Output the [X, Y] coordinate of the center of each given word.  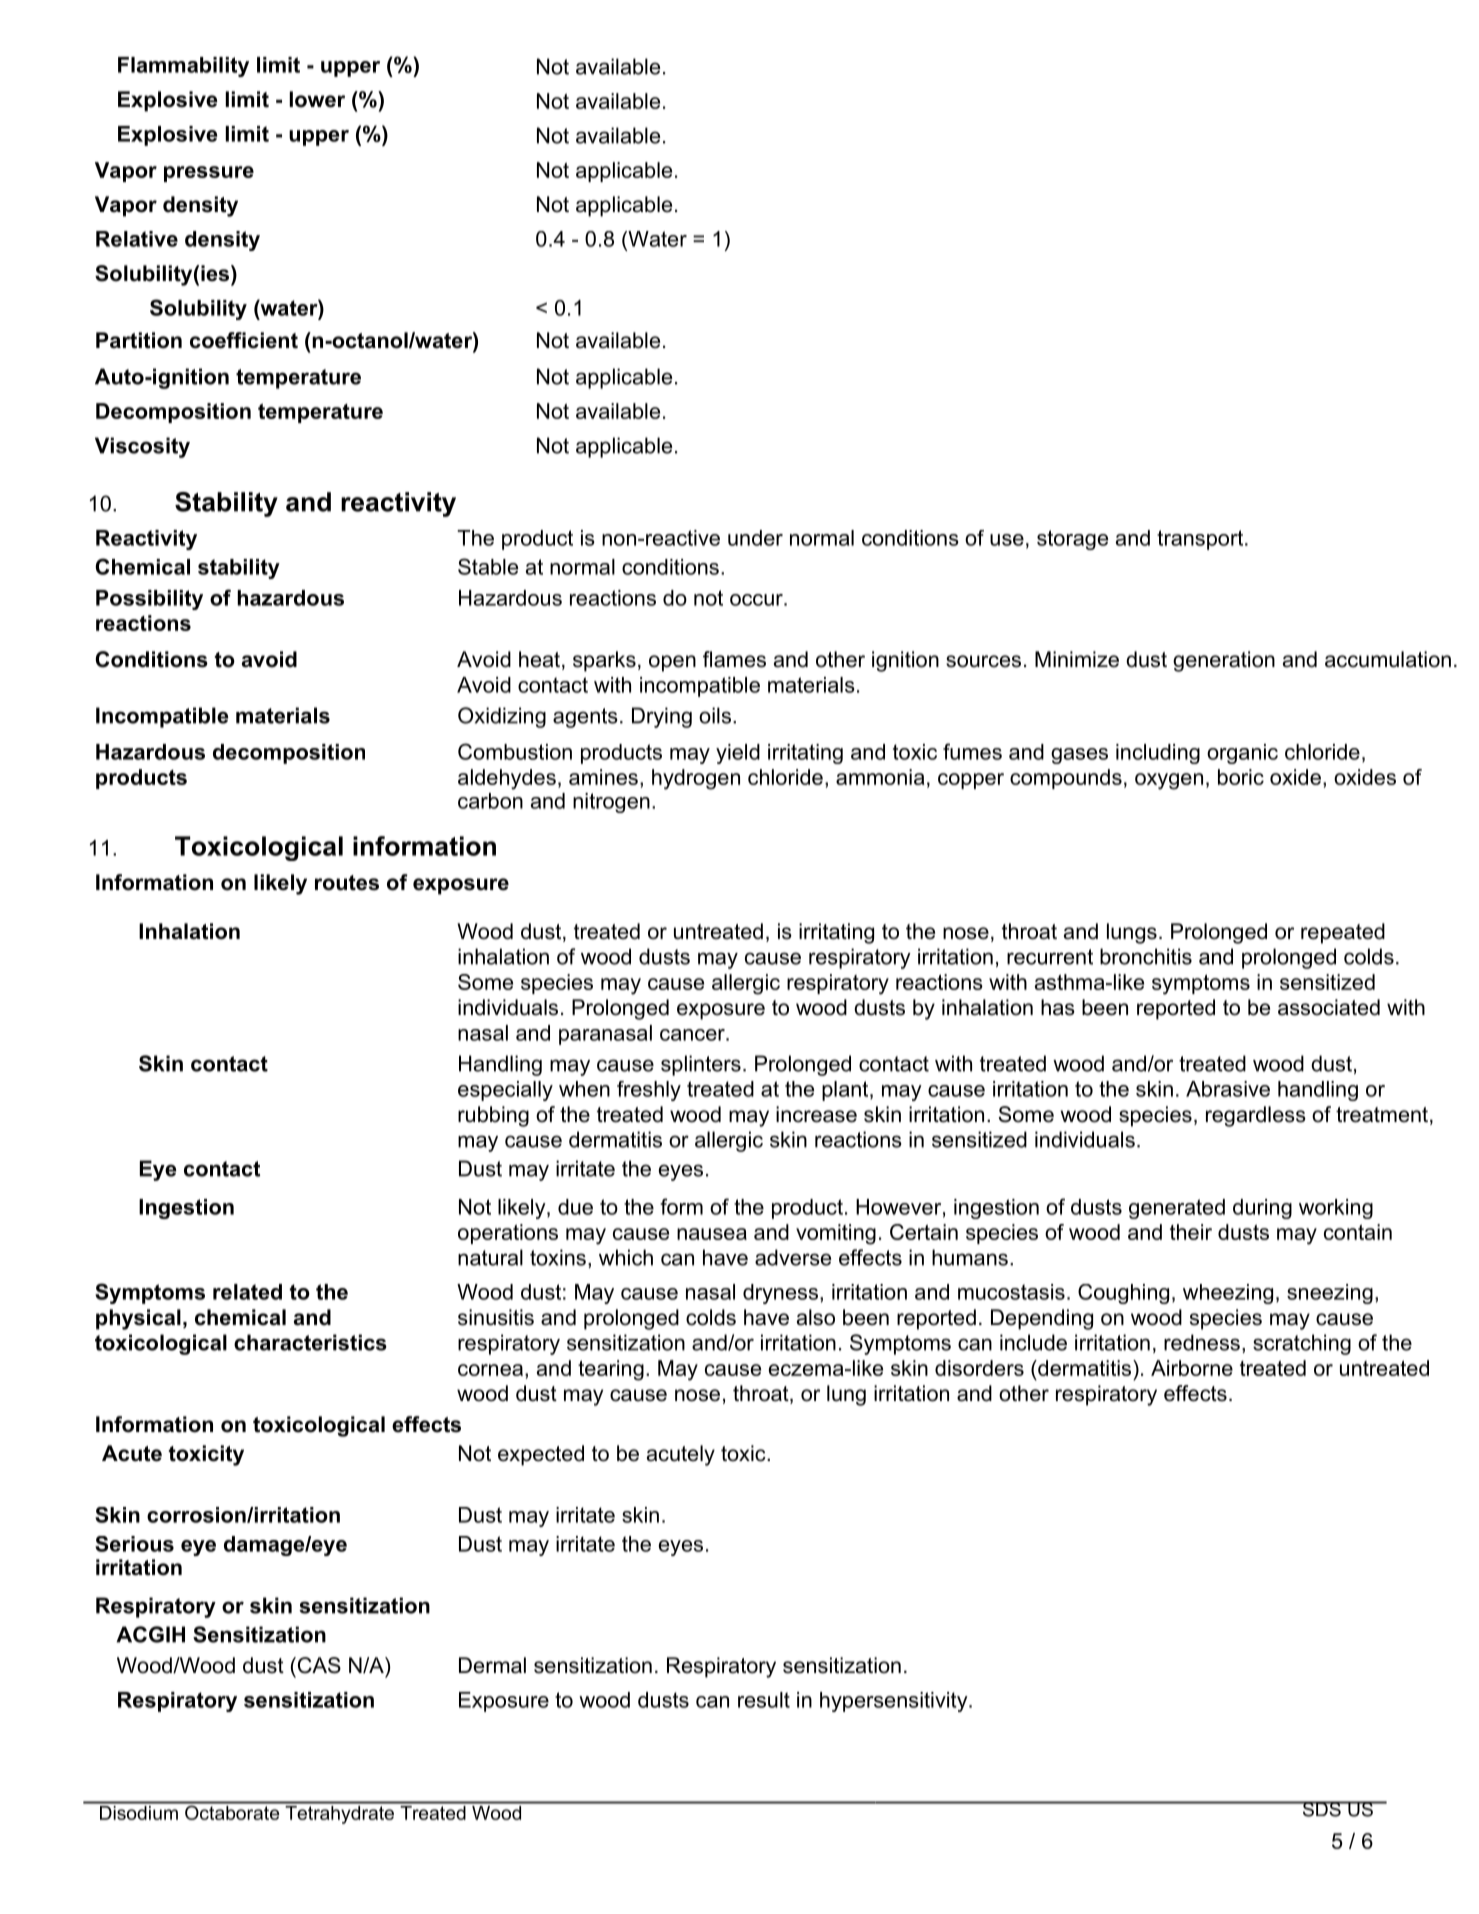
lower [317, 99]
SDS [1321, 1809]
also [816, 1317]
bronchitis [1146, 956]
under [755, 538]
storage [1072, 540]
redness [1202, 1342]
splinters [701, 1065]
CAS [318, 1665]
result [764, 1700]
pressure [209, 174]
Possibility [149, 600]
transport [1200, 540]
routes [347, 883]
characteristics [310, 1342]
